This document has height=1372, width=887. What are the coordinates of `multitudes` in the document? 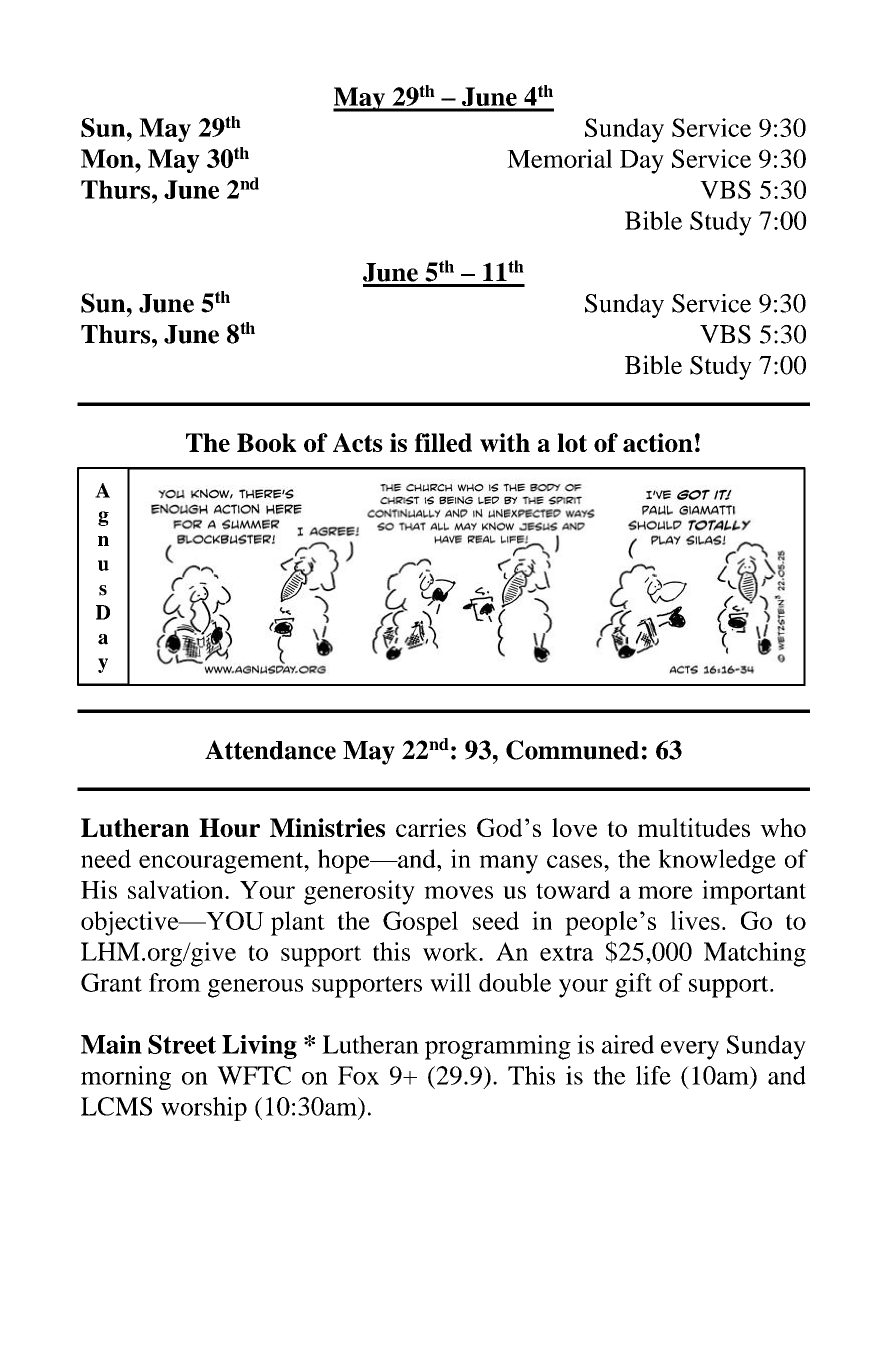 It's located at (694, 827).
